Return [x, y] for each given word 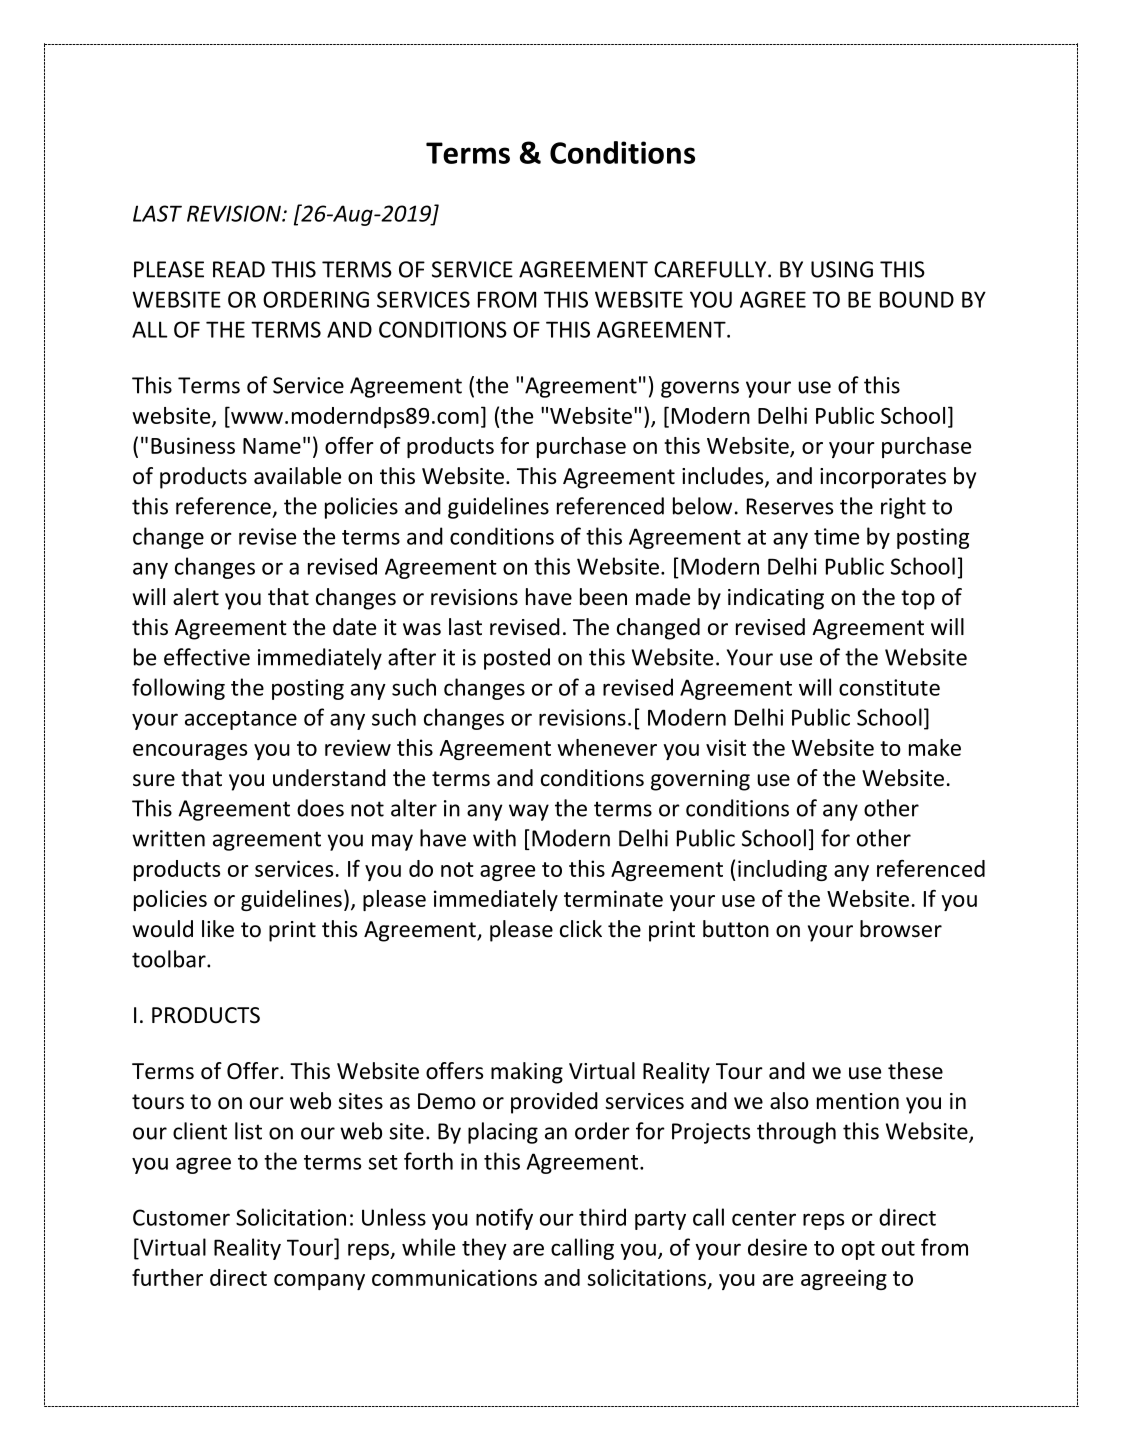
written [168, 838]
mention [858, 1101]
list [248, 1131]
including [782, 870]
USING [842, 269]
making [527, 1073]
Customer [181, 1217]
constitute [889, 687]
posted [517, 659]
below [702, 506]
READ [239, 269]
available [297, 476]
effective [207, 657]
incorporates [883, 478]
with [494, 838]
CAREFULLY [711, 269]
